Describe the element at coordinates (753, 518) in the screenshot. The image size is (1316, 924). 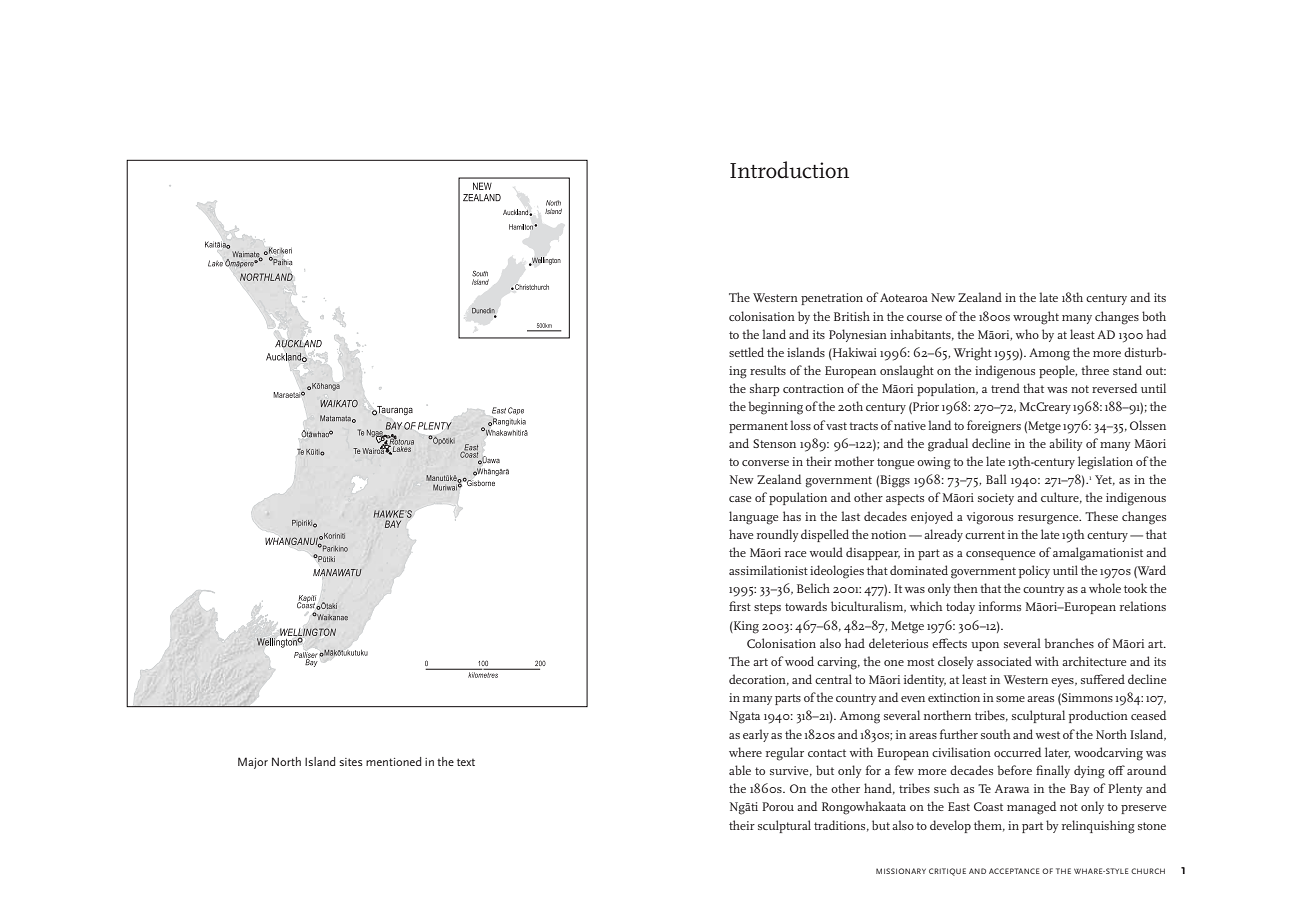
I see `language` at that location.
